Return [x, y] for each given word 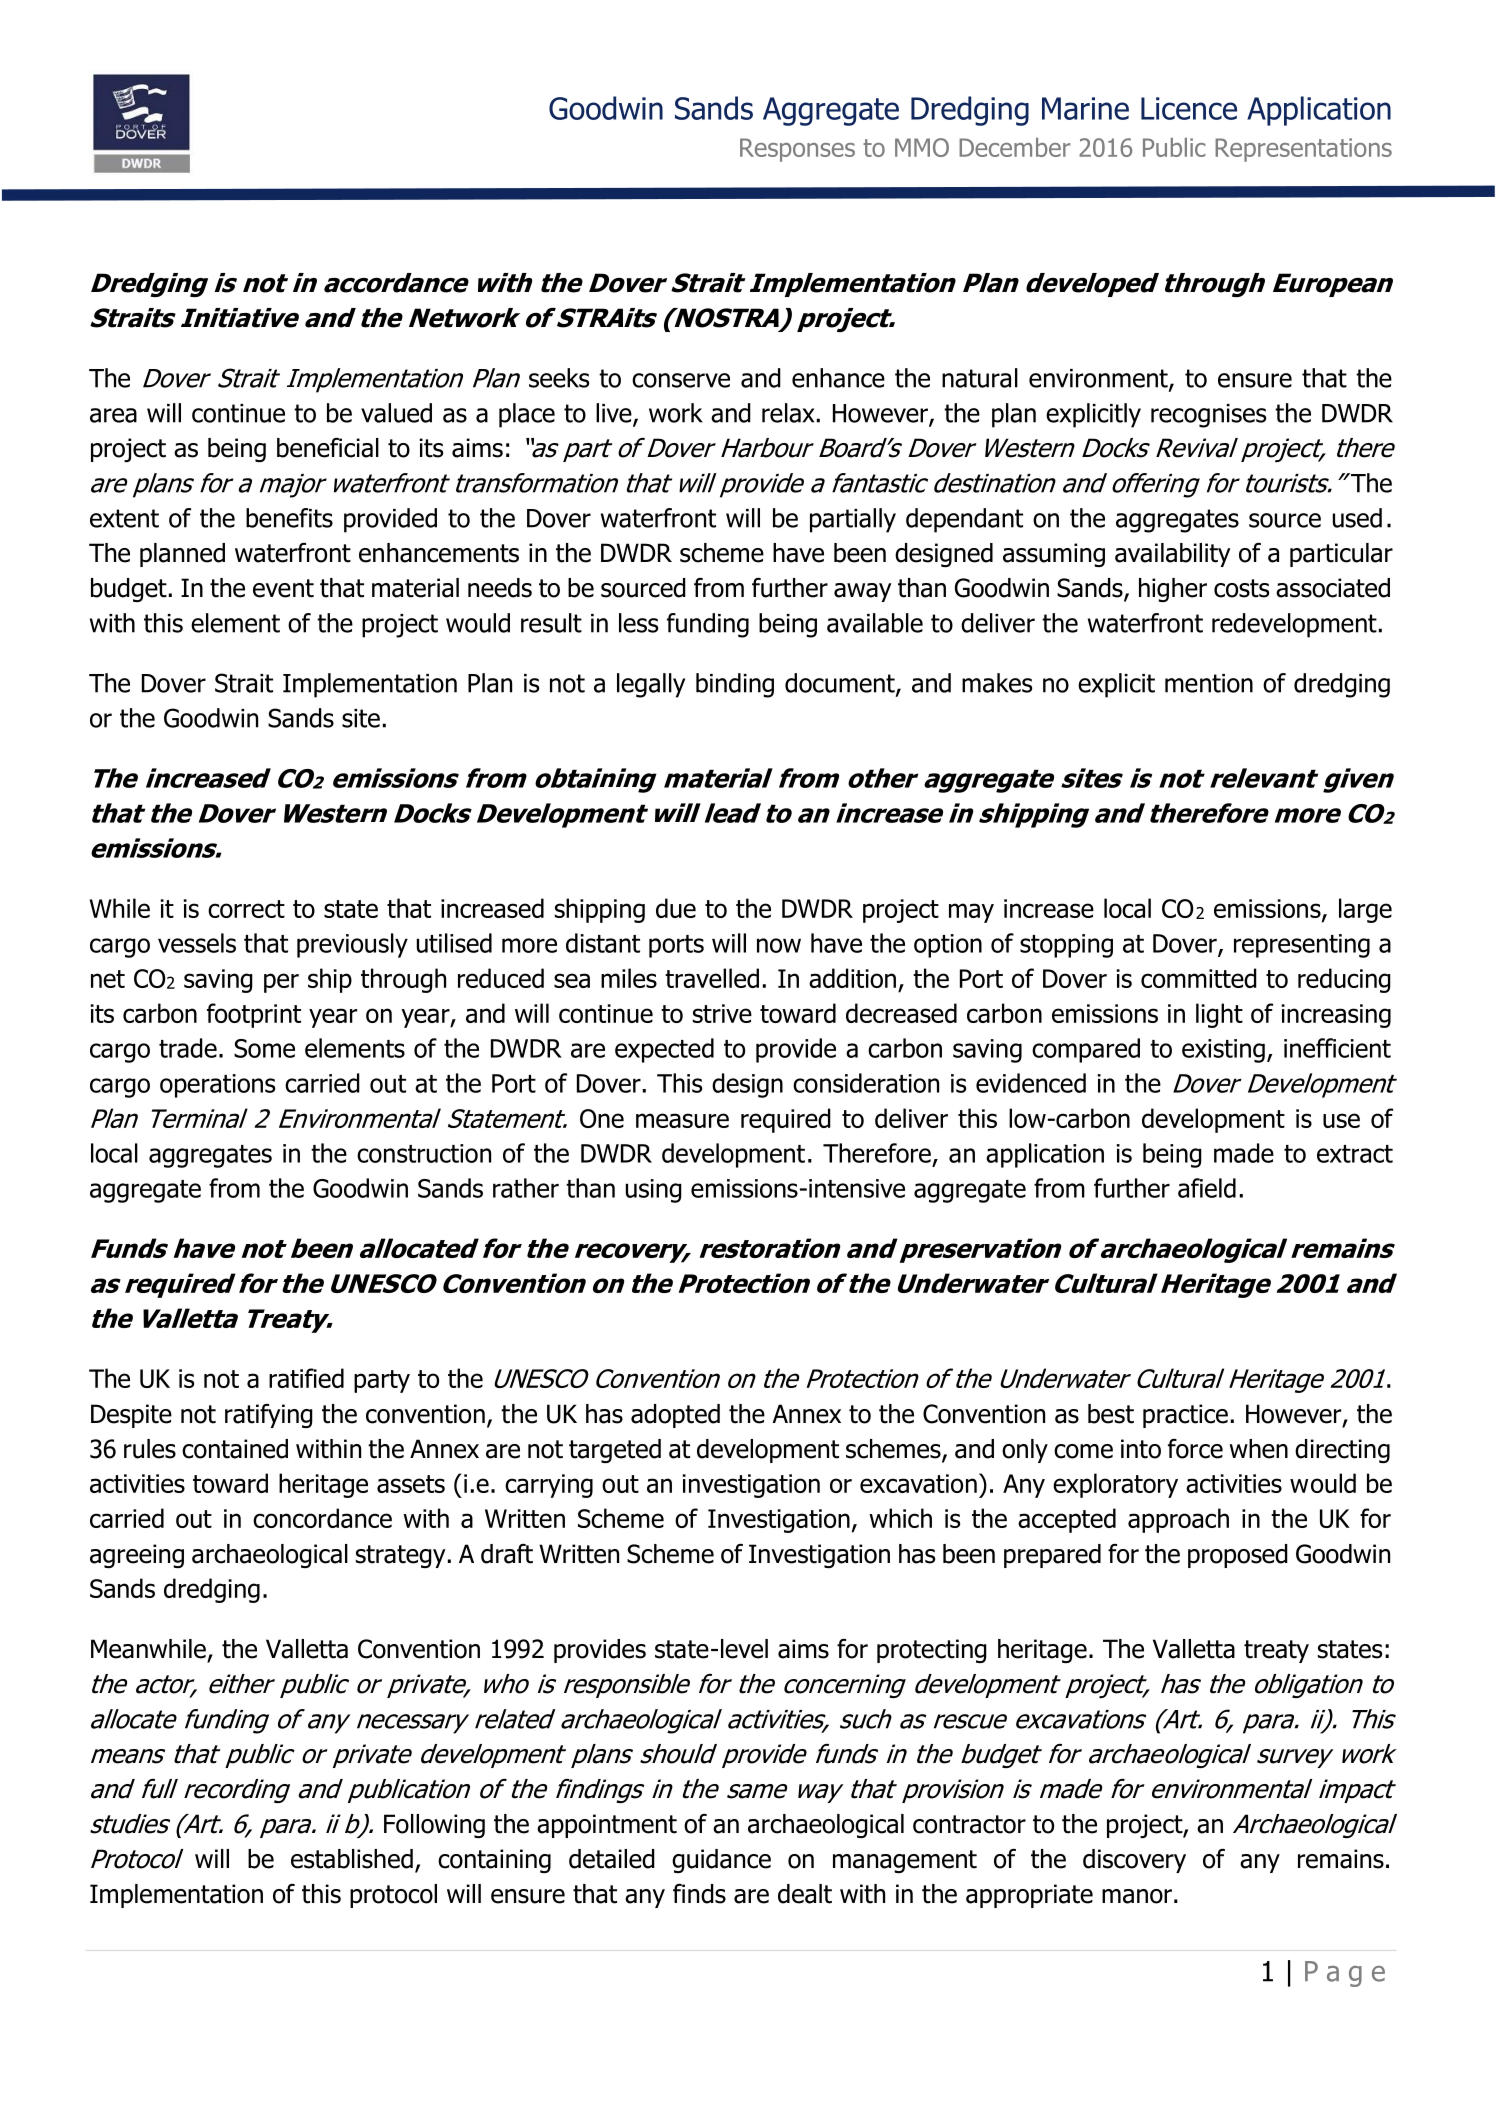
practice [1185, 1416]
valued [396, 413]
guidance [721, 1861]
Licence [1189, 108]
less [638, 623]
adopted [675, 1416]
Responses [797, 150]
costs [1241, 588]
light [1219, 1015]
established [352, 1859]
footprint [254, 1015]
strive [722, 1013]
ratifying [269, 1416]
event [283, 588]
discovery [1134, 1861]
